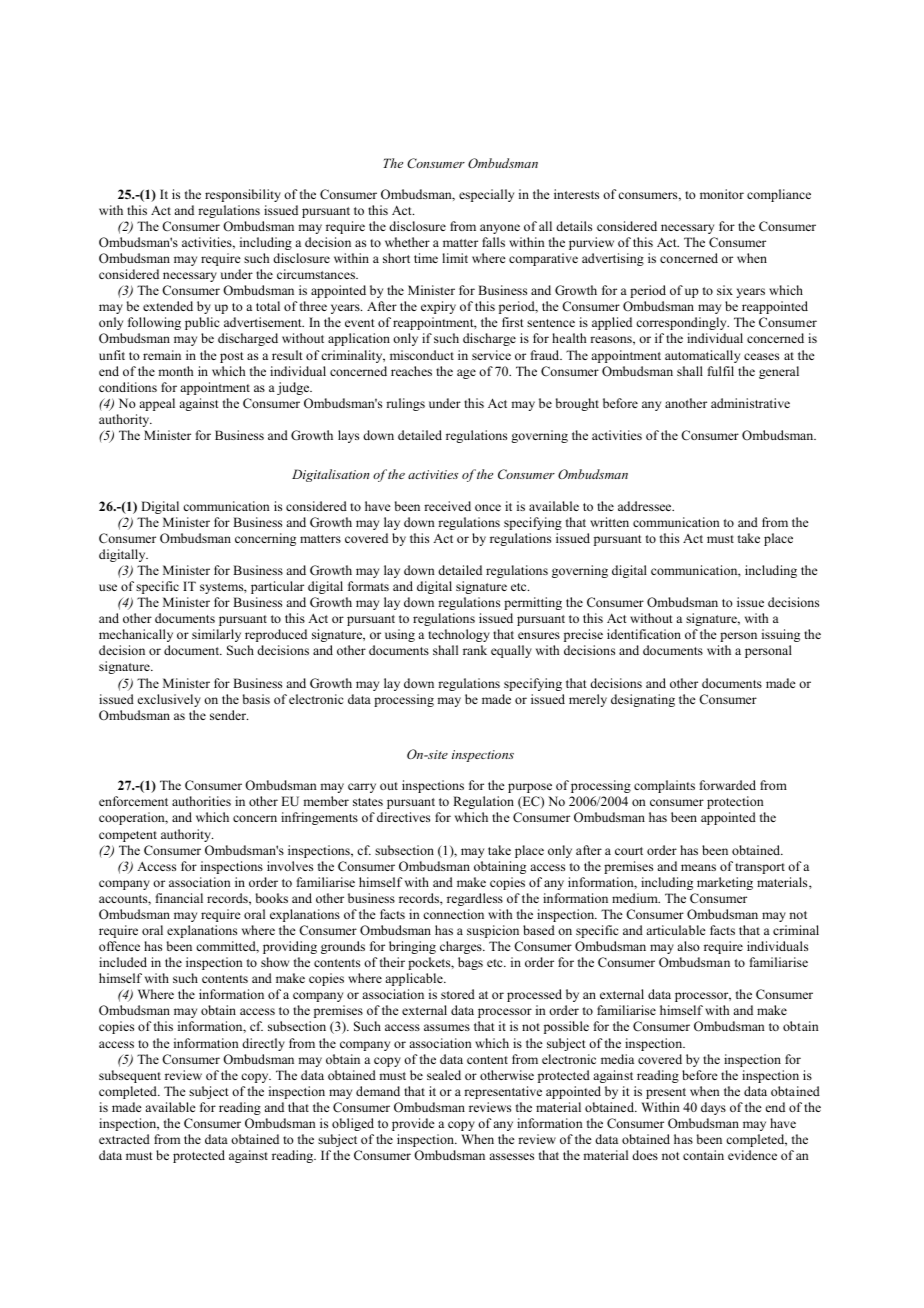 This document has height=1308, width=924. Describe the element at coordinates (725, 883) in the document. I see `marketing` at that location.
